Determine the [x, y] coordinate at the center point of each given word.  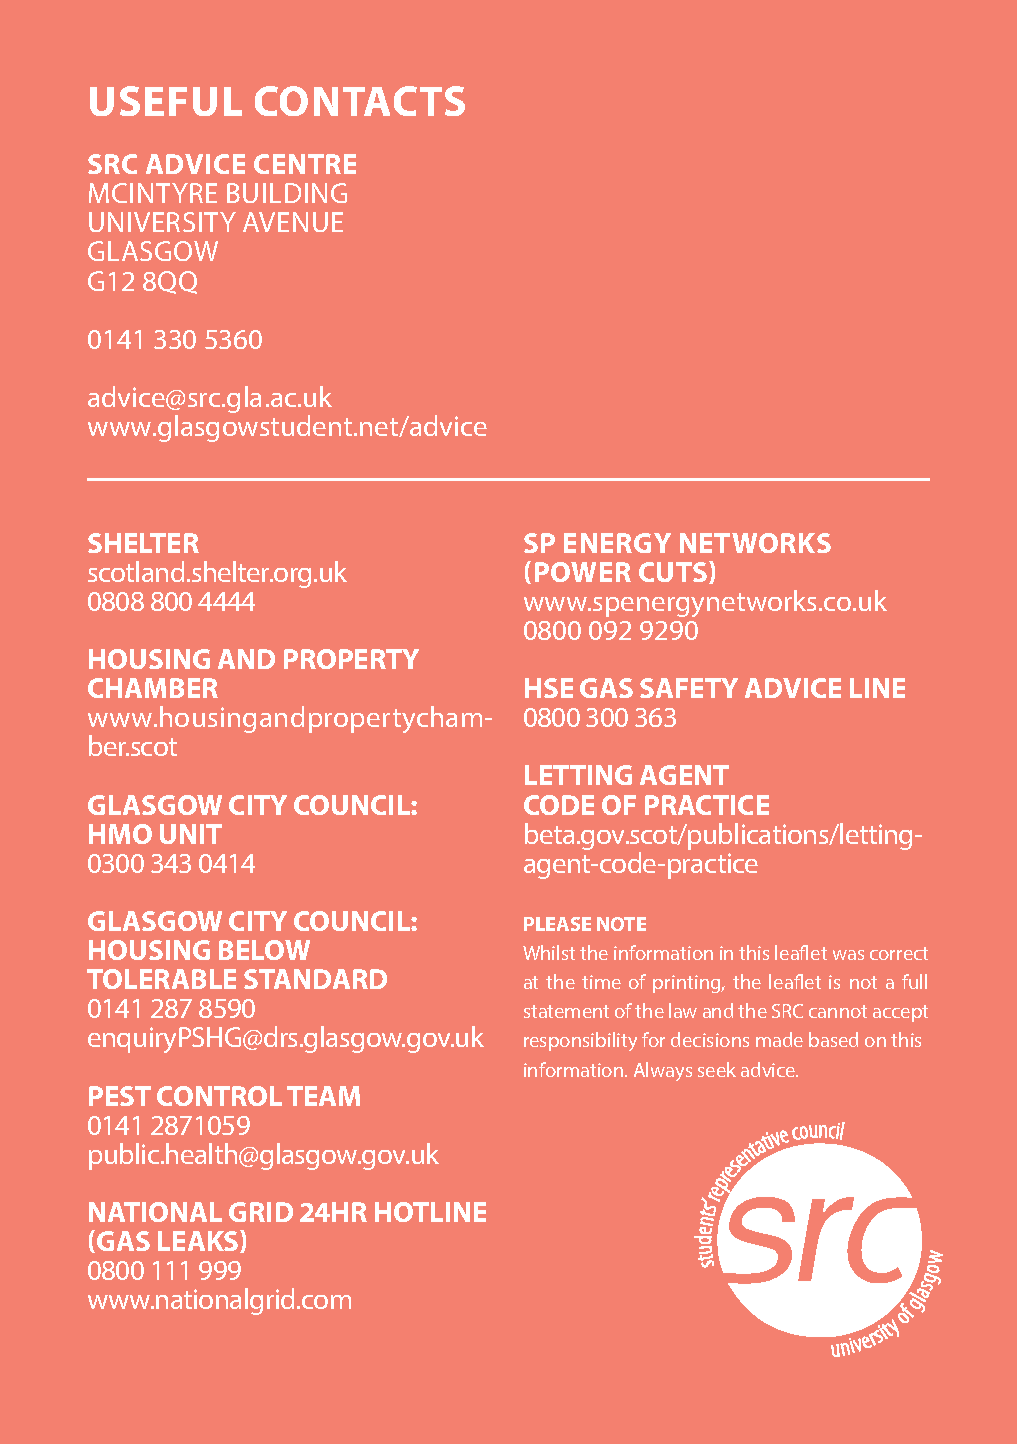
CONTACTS [360, 101]
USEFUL [166, 101]
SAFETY [689, 688]
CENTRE [305, 164]
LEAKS [199, 1241]
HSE [549, 688]
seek [717, 1069]
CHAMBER [153, 688]
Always [663, 1071]
